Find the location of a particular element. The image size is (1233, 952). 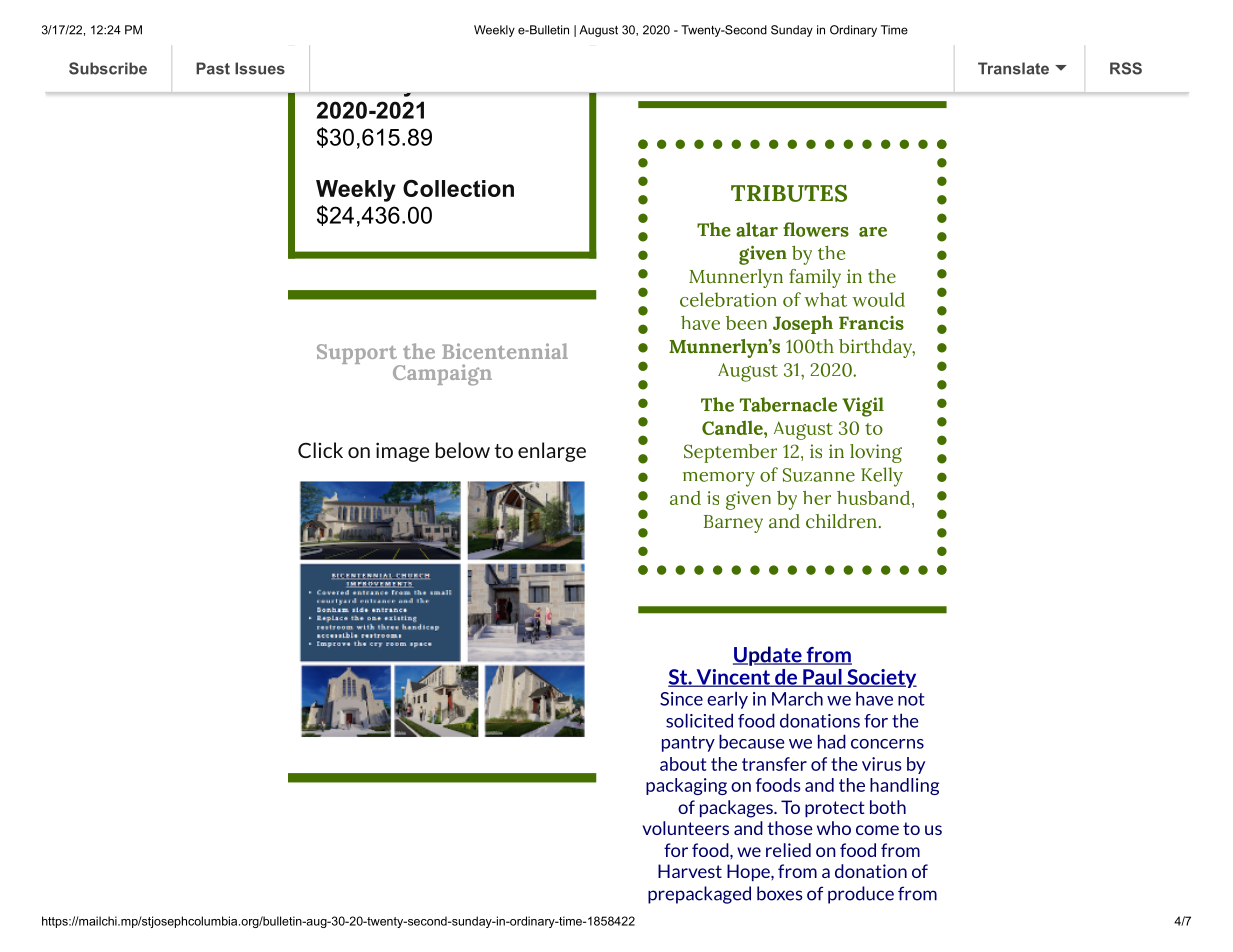

Since is located at coordinates (681, 699).
